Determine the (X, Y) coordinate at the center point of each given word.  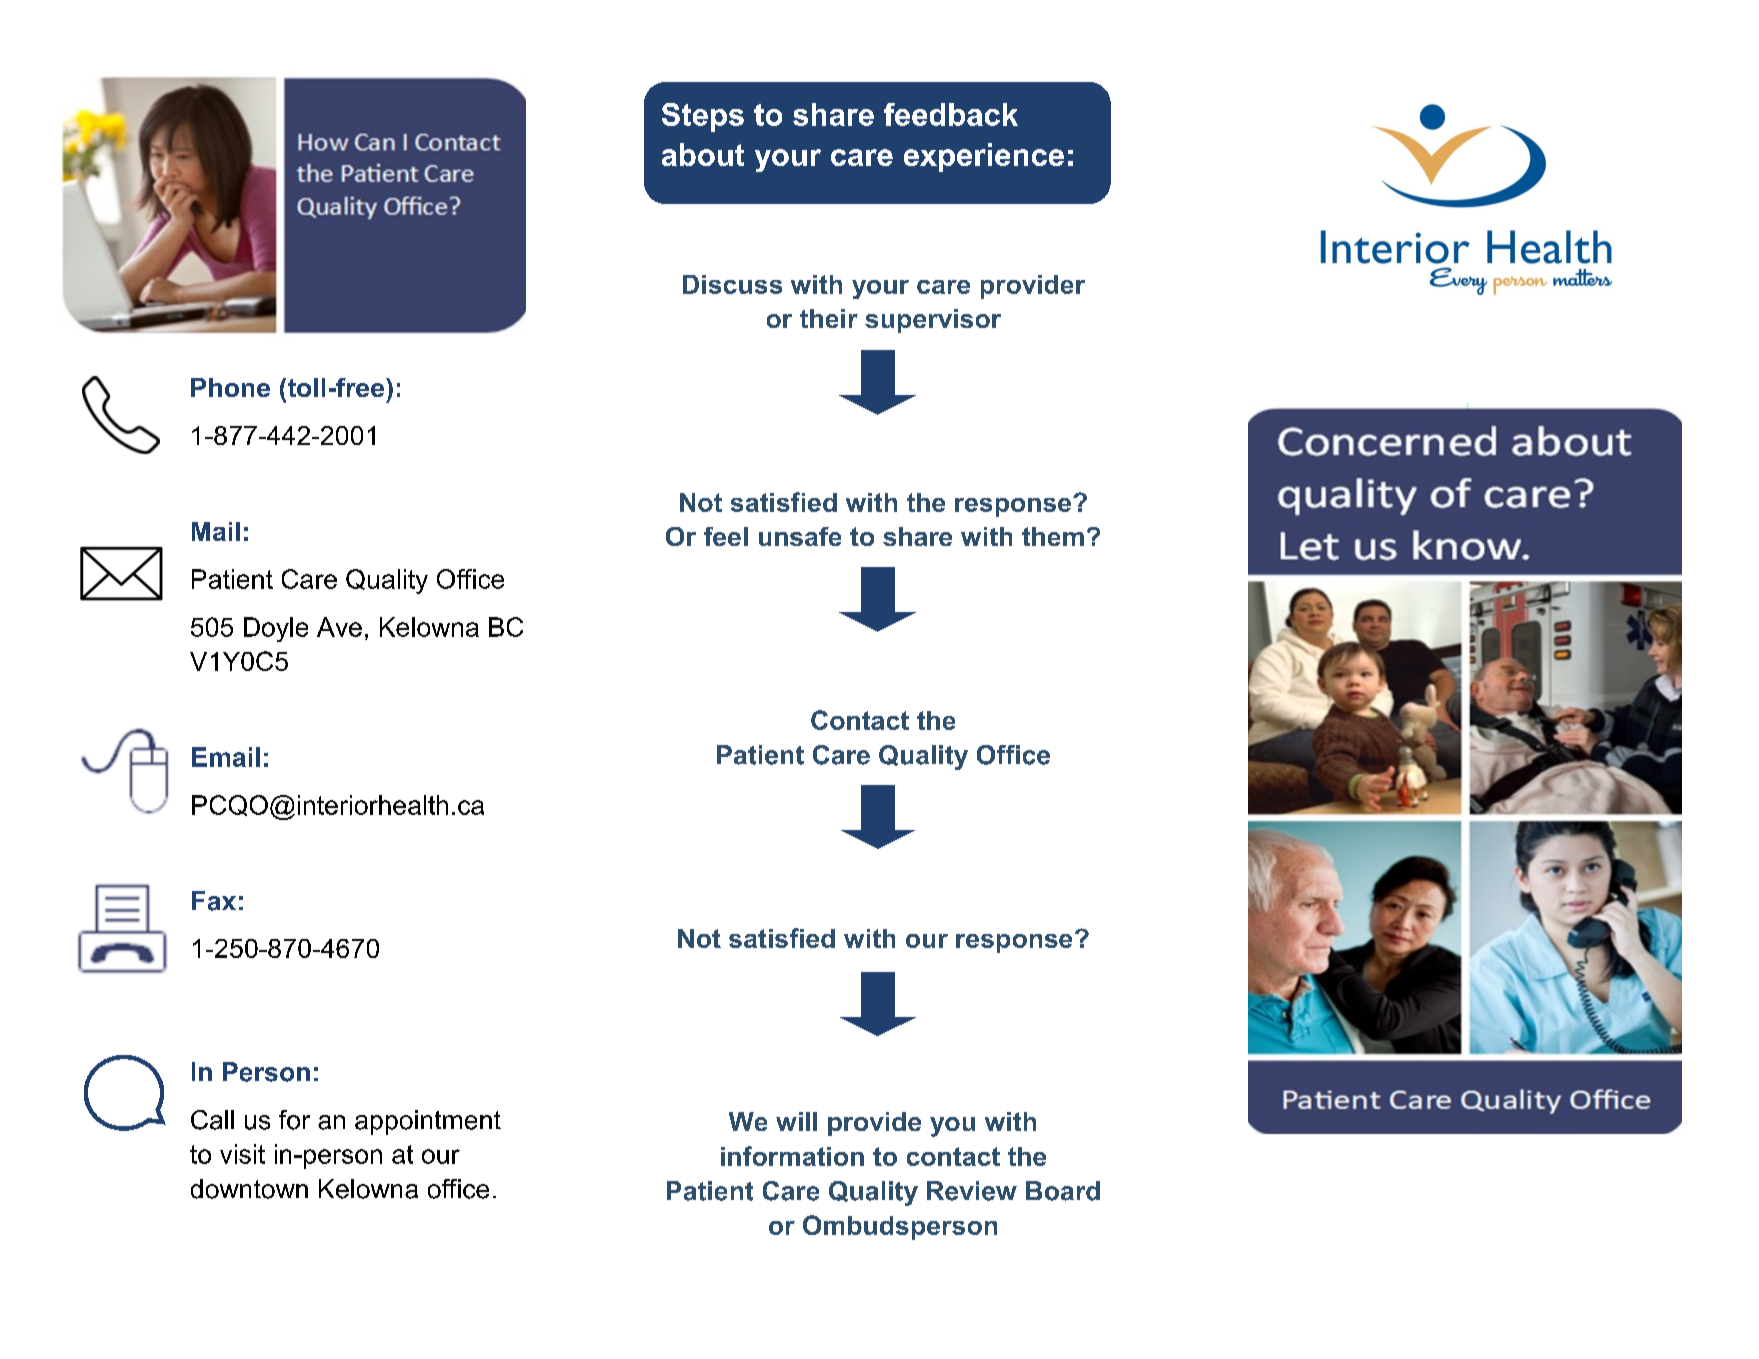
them (1053, 536)
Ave (339, 627)
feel (726, 536)
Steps (703, 117)
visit (242, 1154)
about (703, 154)
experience (984, 157)
